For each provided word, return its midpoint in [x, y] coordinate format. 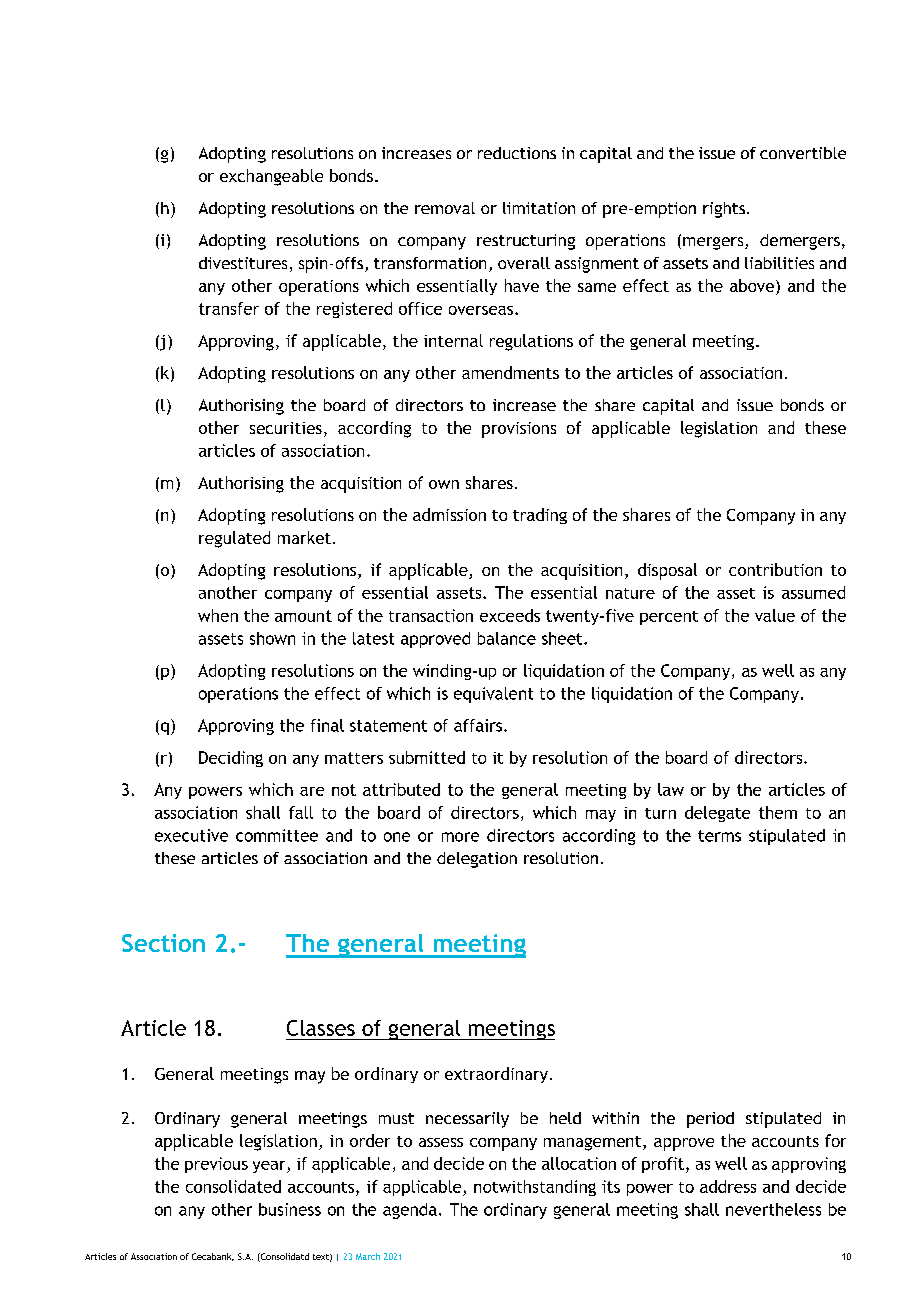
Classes [321, 1028]
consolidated [233, 1186]
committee [277, 835]
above [752, 285]
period [710, 1120]
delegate [717, 814]
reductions [517, 153]
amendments [510, 372]
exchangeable [271, 177]
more [460, 837]
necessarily [467, 1120]
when [218, 615]
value [775, 615]
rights [725, 210]
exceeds [510, 615]
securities [286, 428]
